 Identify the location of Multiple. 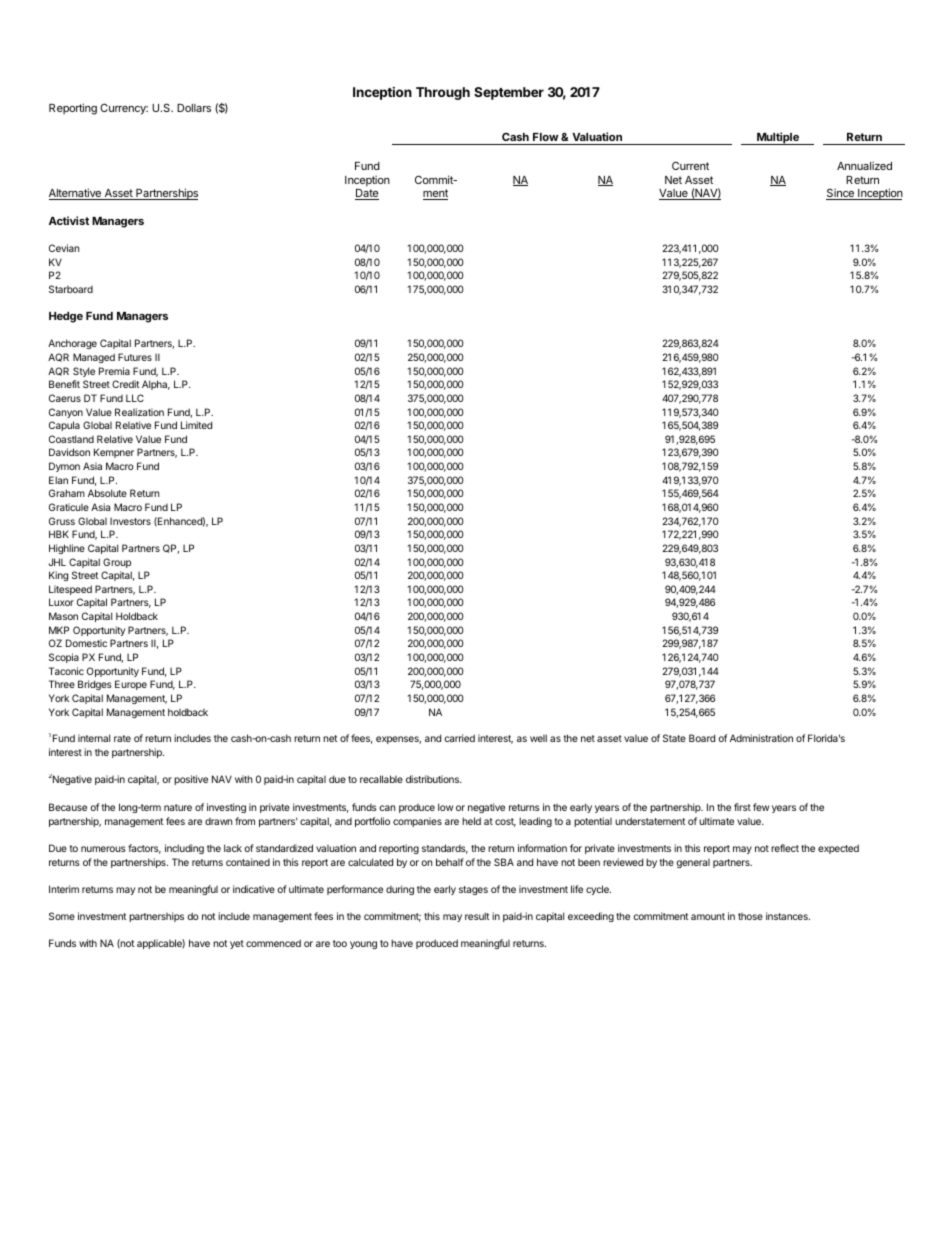
(778, 138).
